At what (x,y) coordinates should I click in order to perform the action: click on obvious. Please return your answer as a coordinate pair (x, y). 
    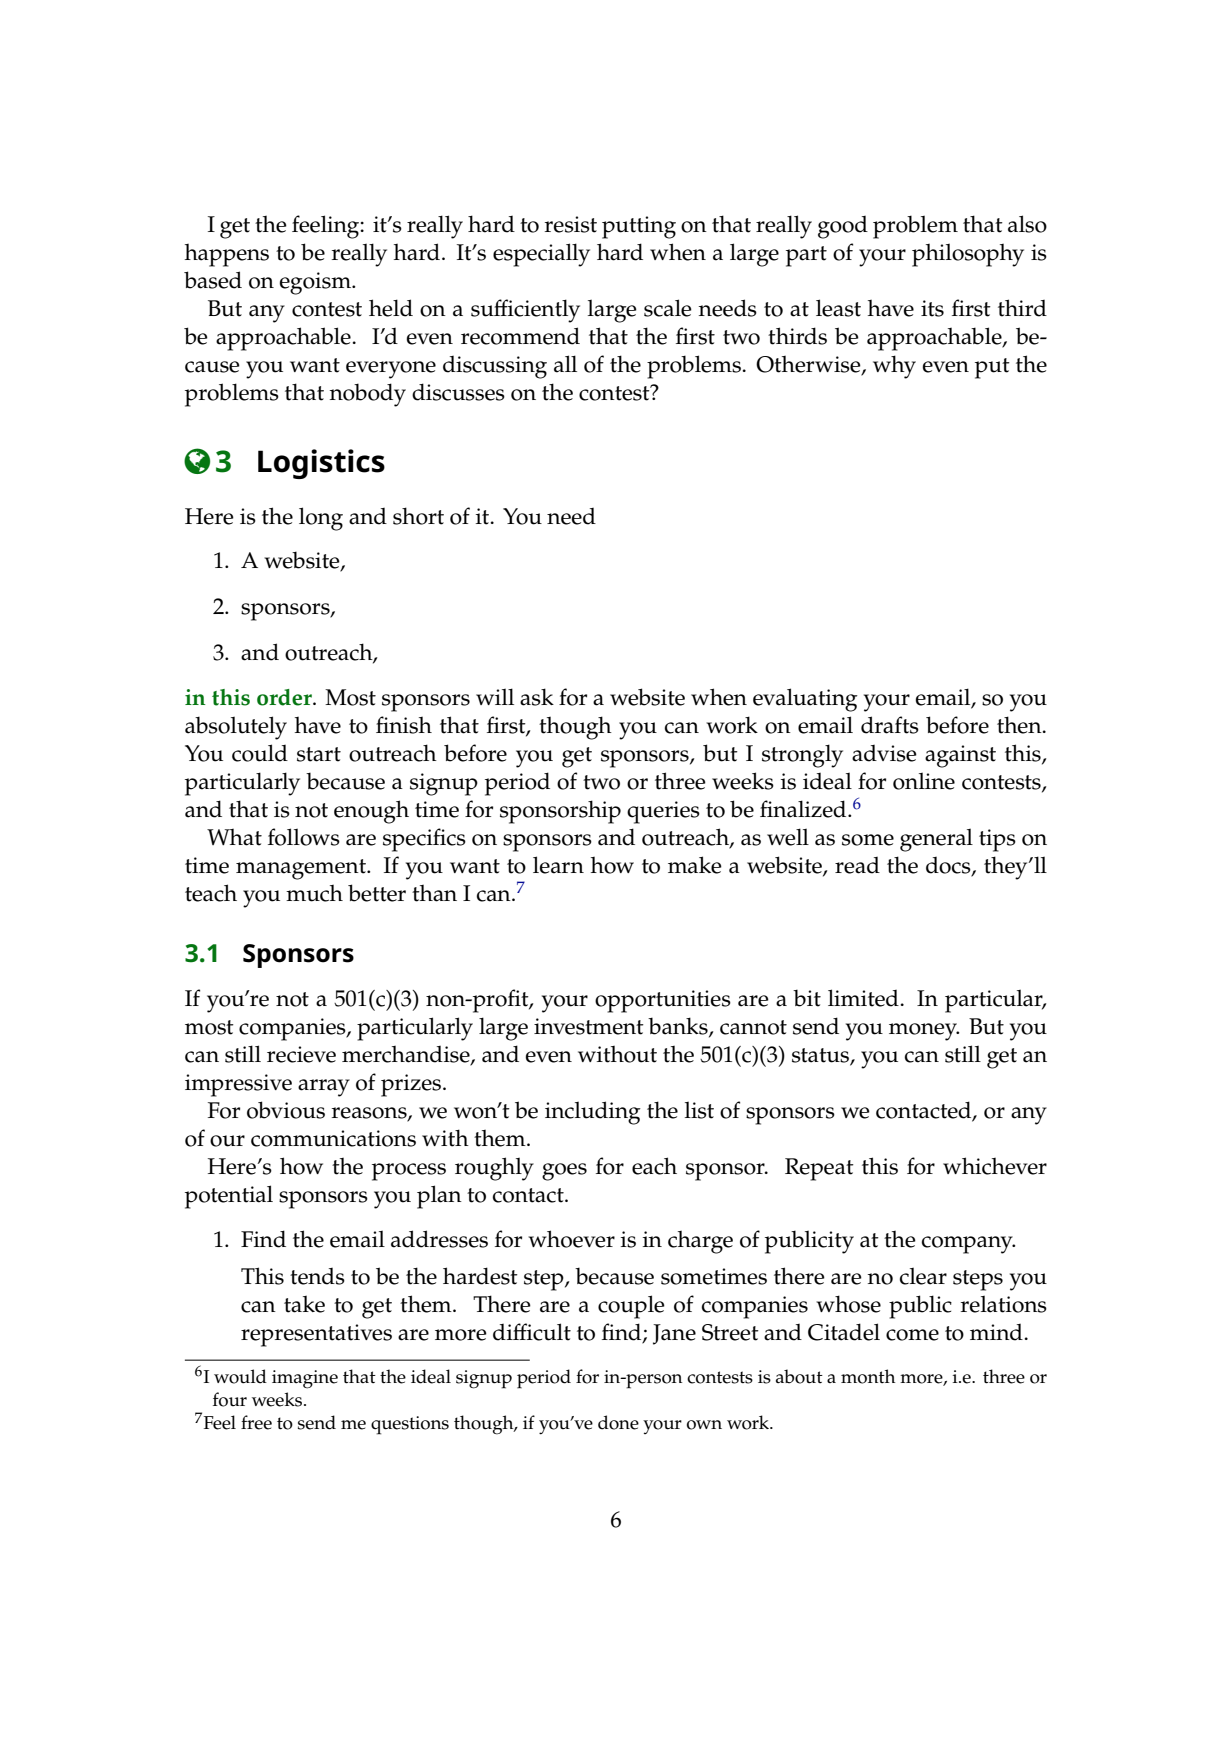
    Looking at the image, I should click on (286, 1110).
